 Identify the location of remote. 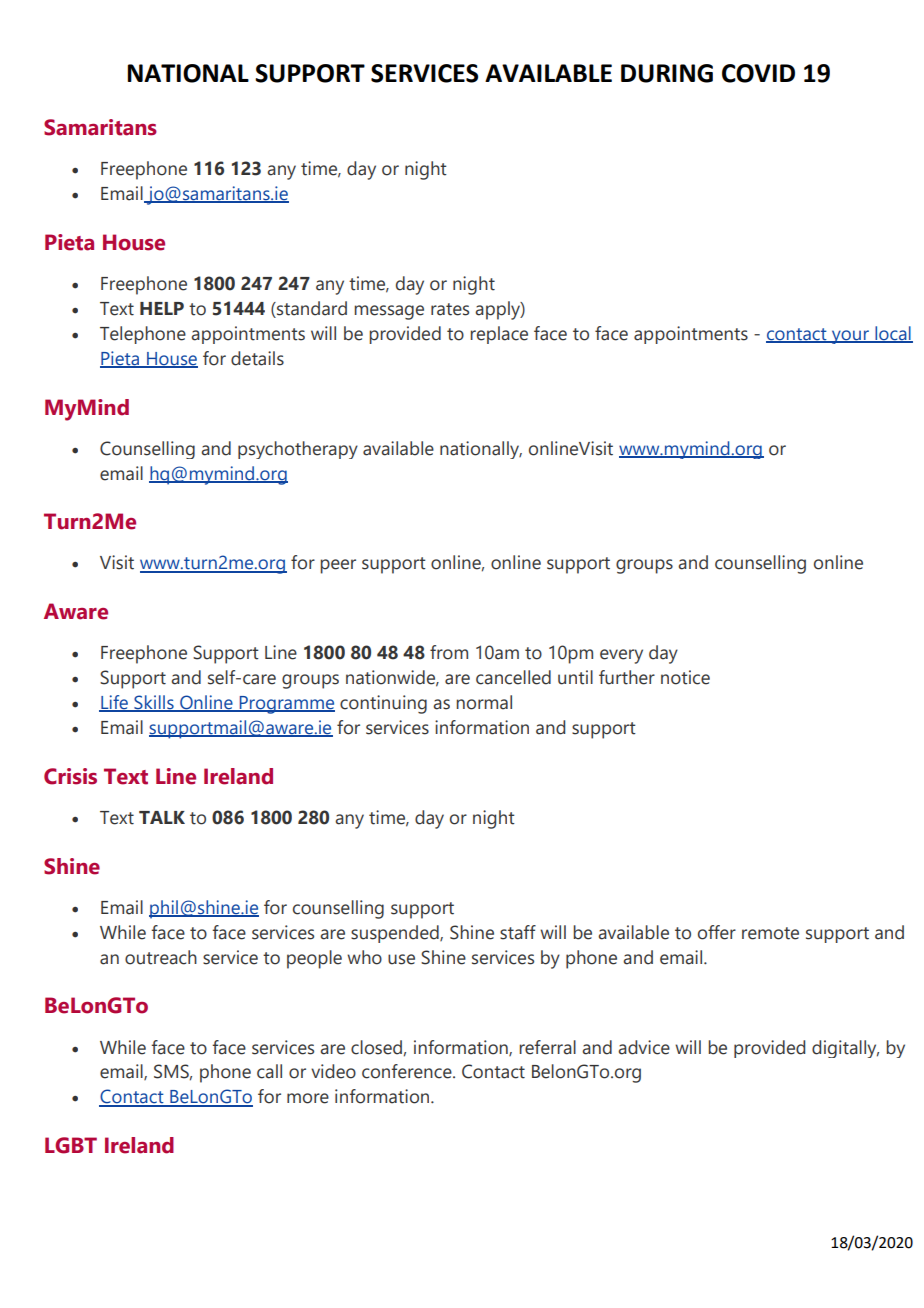
(770, 933).
